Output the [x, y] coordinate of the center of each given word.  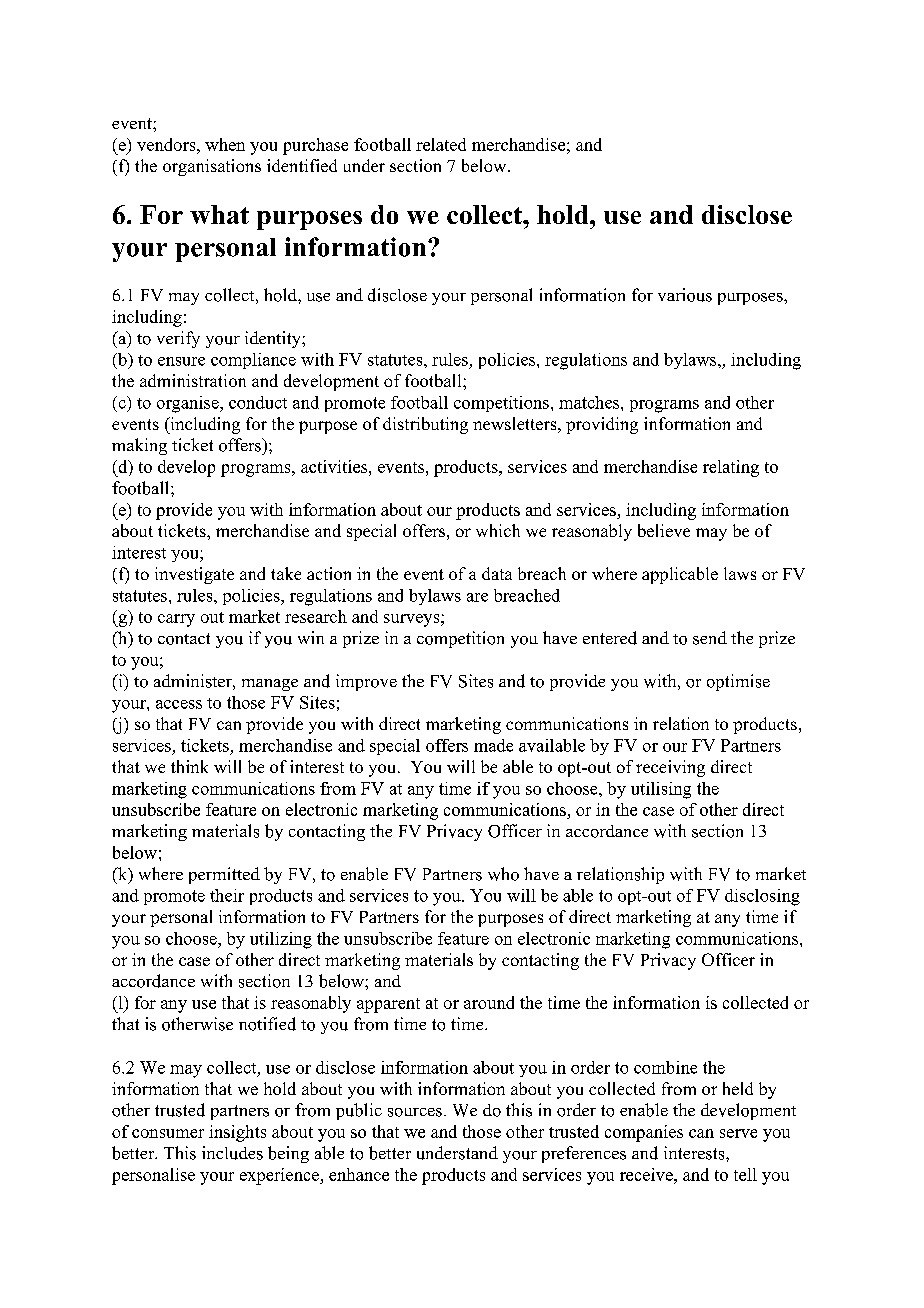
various [685, 295]
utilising [661, 790]
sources [415, 1112]
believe [664, 530]
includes [232, 1153]
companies [644, 1133]
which [498, 530]
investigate [194, 575]
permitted [224, 875]
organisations [212, 167]
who [503, 874]
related [441, 144]
